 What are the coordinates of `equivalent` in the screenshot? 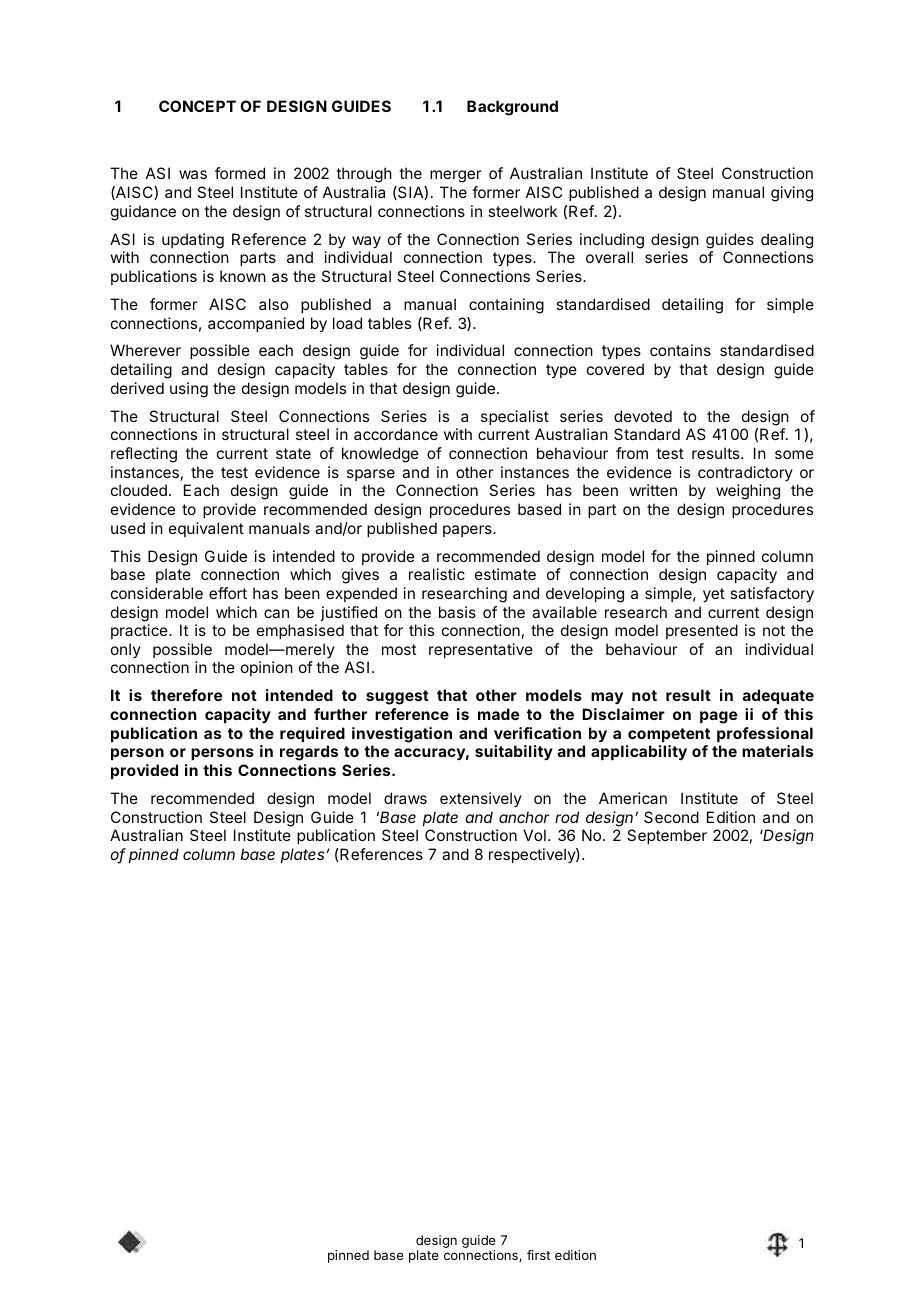 It's located at (206, 529).
